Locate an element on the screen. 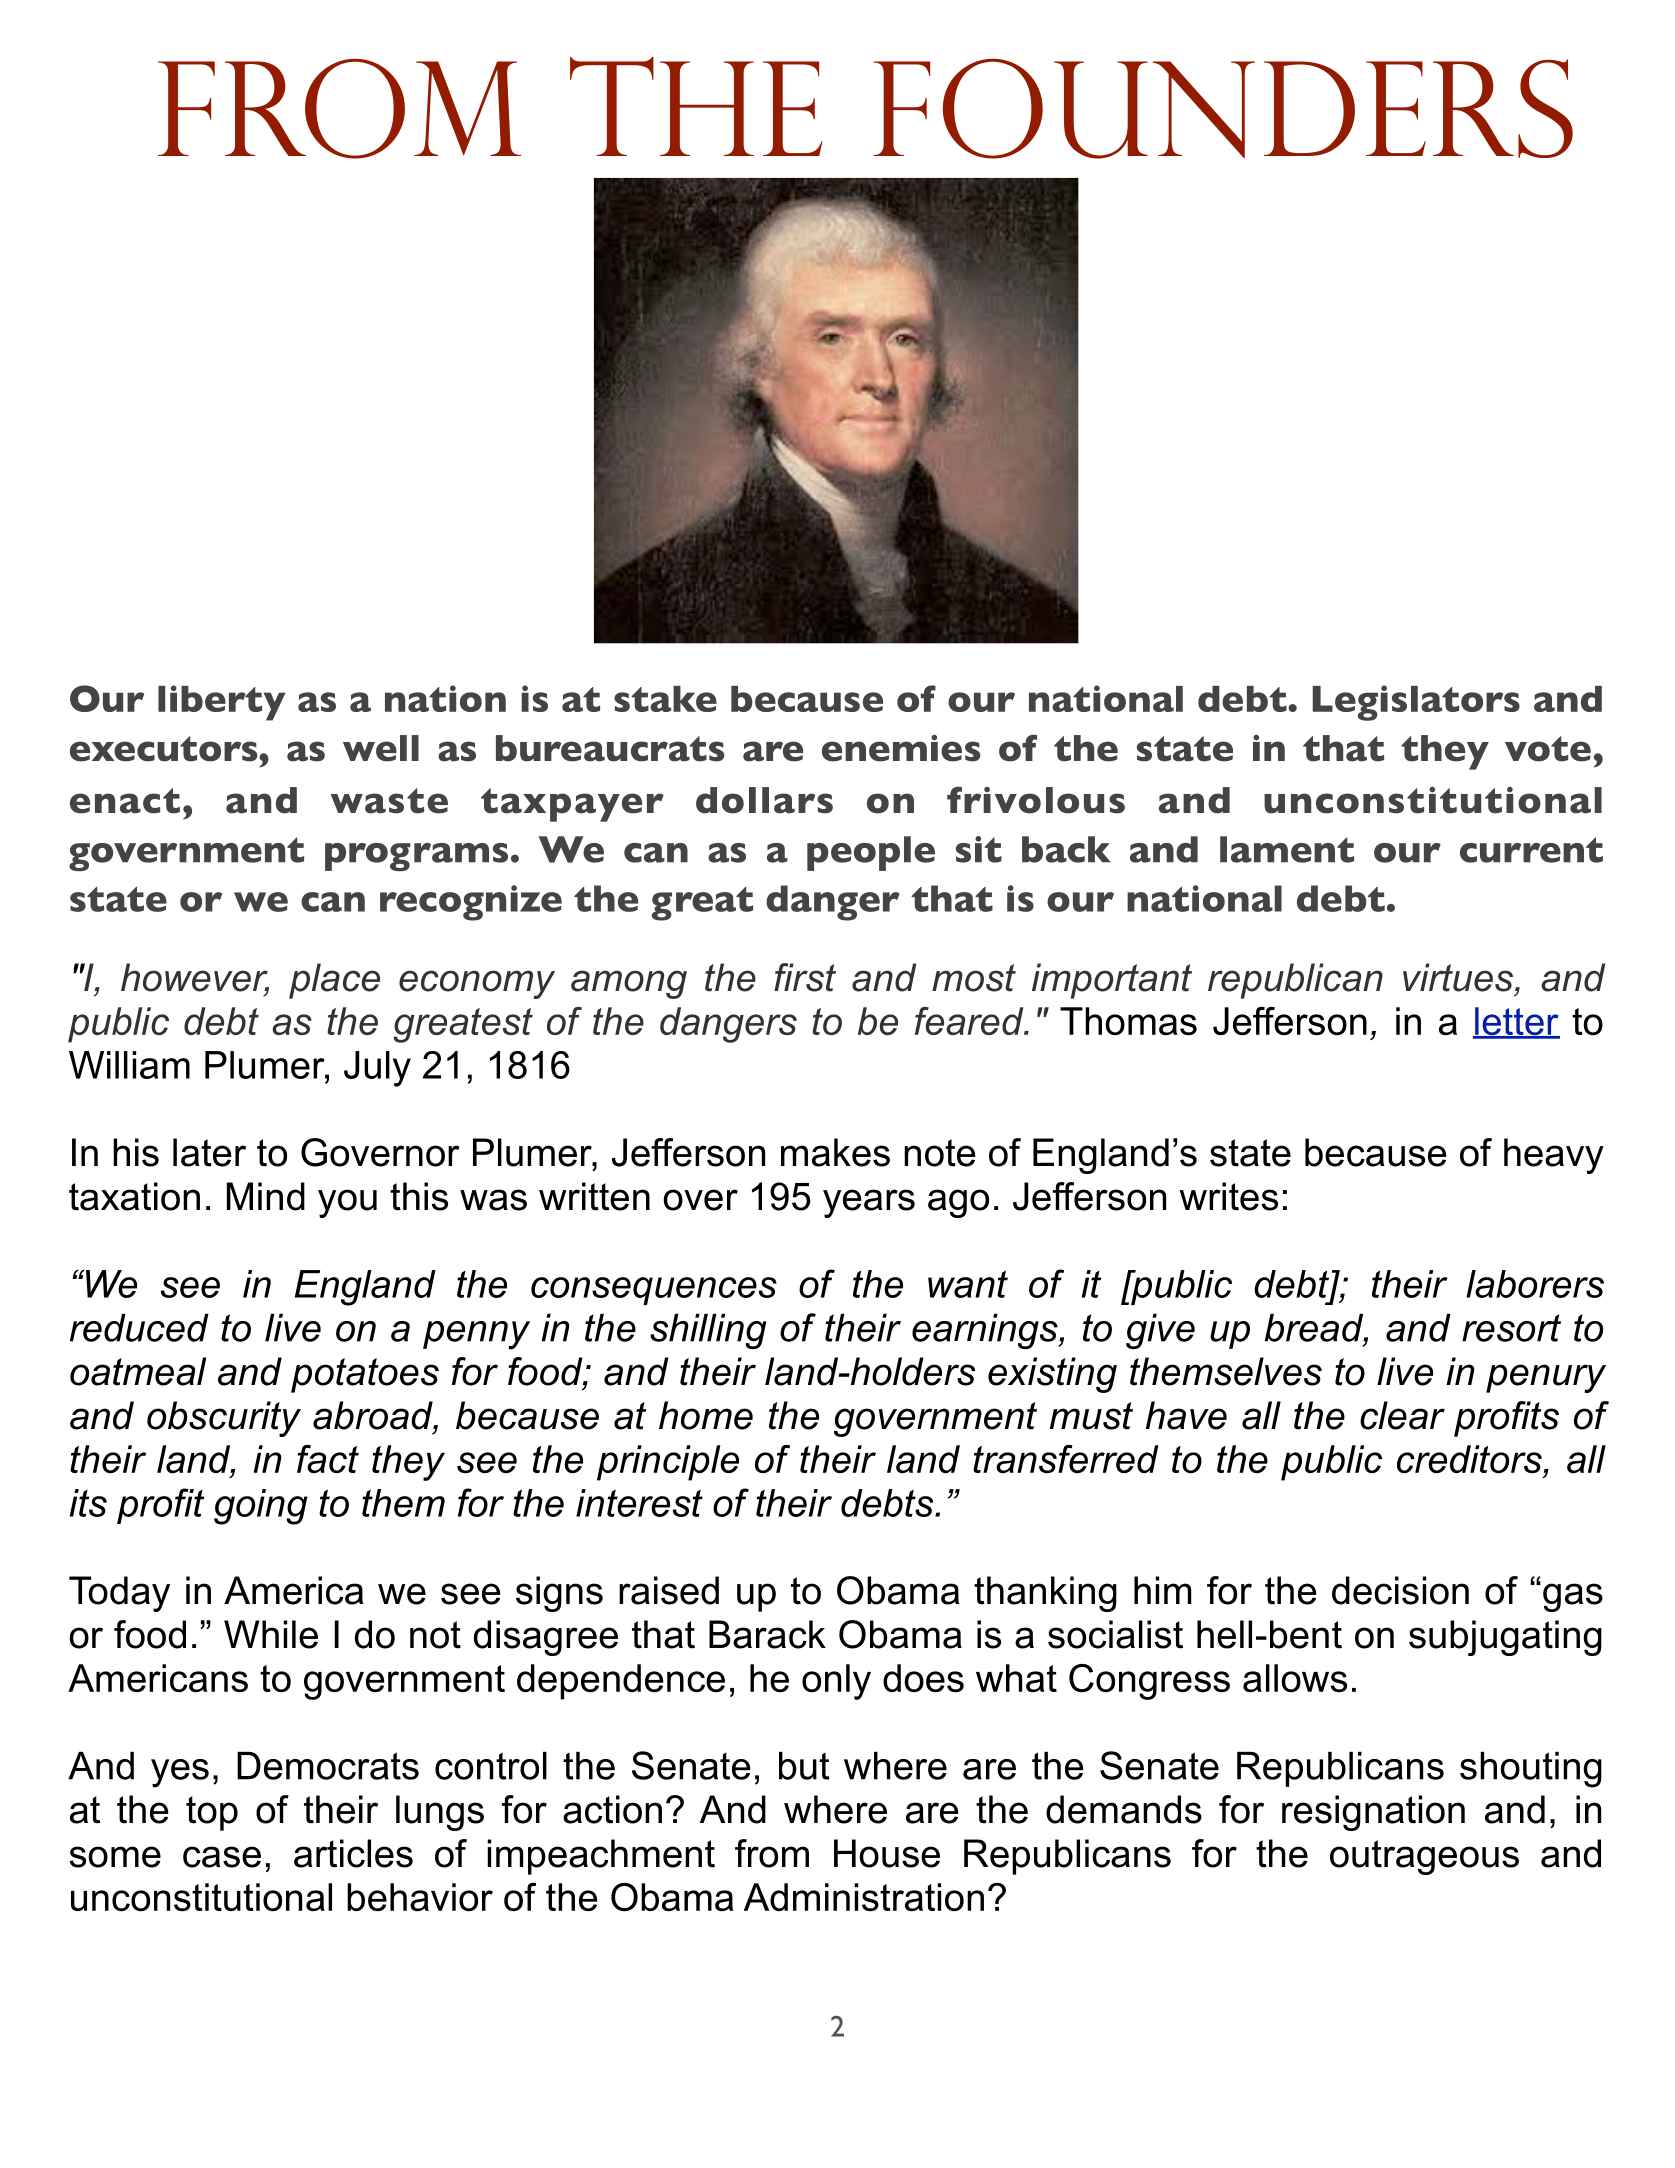 The image size is (1675, 2168). creditors is located at coordinates (1469, 1459).
